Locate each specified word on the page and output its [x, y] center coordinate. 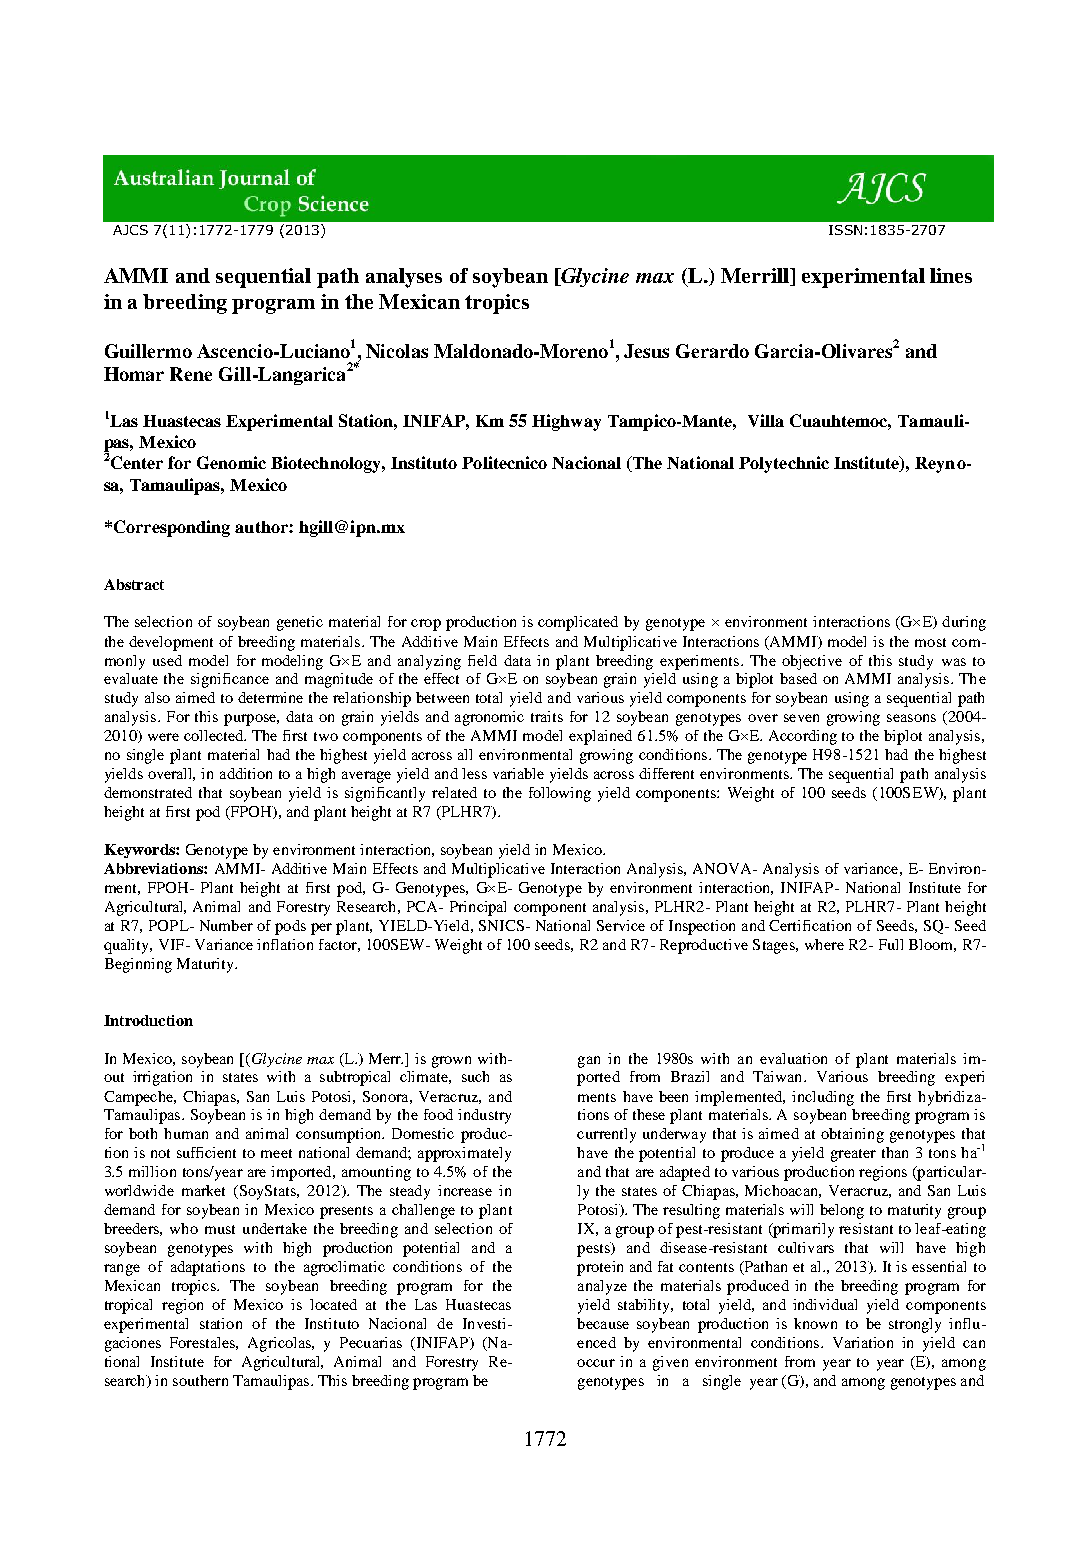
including [823, 1098]
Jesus [646, 351]
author [262, 527]
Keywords [140, 851]
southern [200, 1380]
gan [589, 1062]
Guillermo [148, 351]
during [964, 623]
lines [951, 275]
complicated [578, 623]
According [803, 737]
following [560, 794]
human [186, 1133]
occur [596, 1363]
